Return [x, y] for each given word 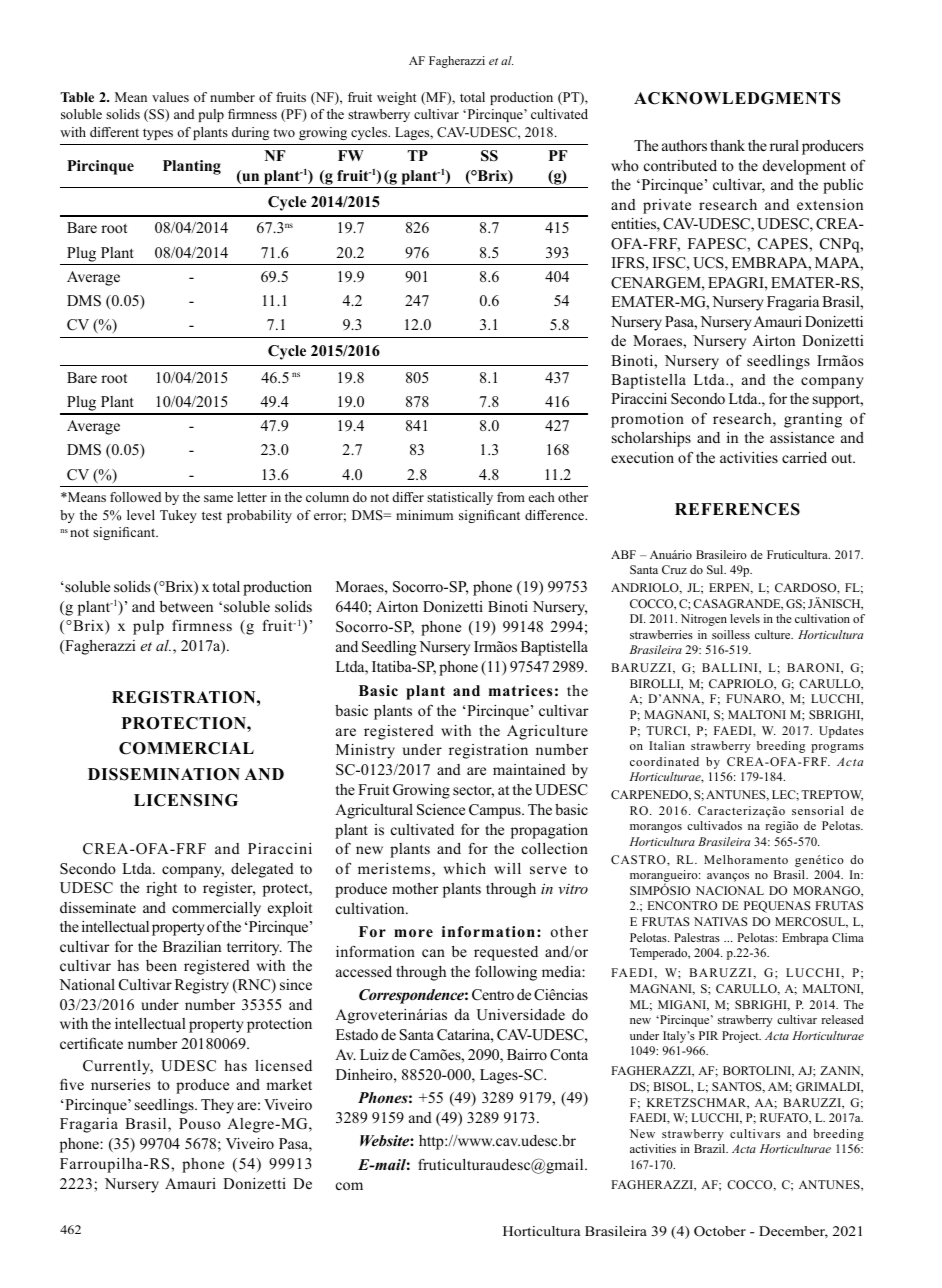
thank [727, 145]
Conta [569, 1055]
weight [396, 98]
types [158, 134]
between [186, 606]
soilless [731, 634]
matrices [520, 690]
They [217, 1106]
